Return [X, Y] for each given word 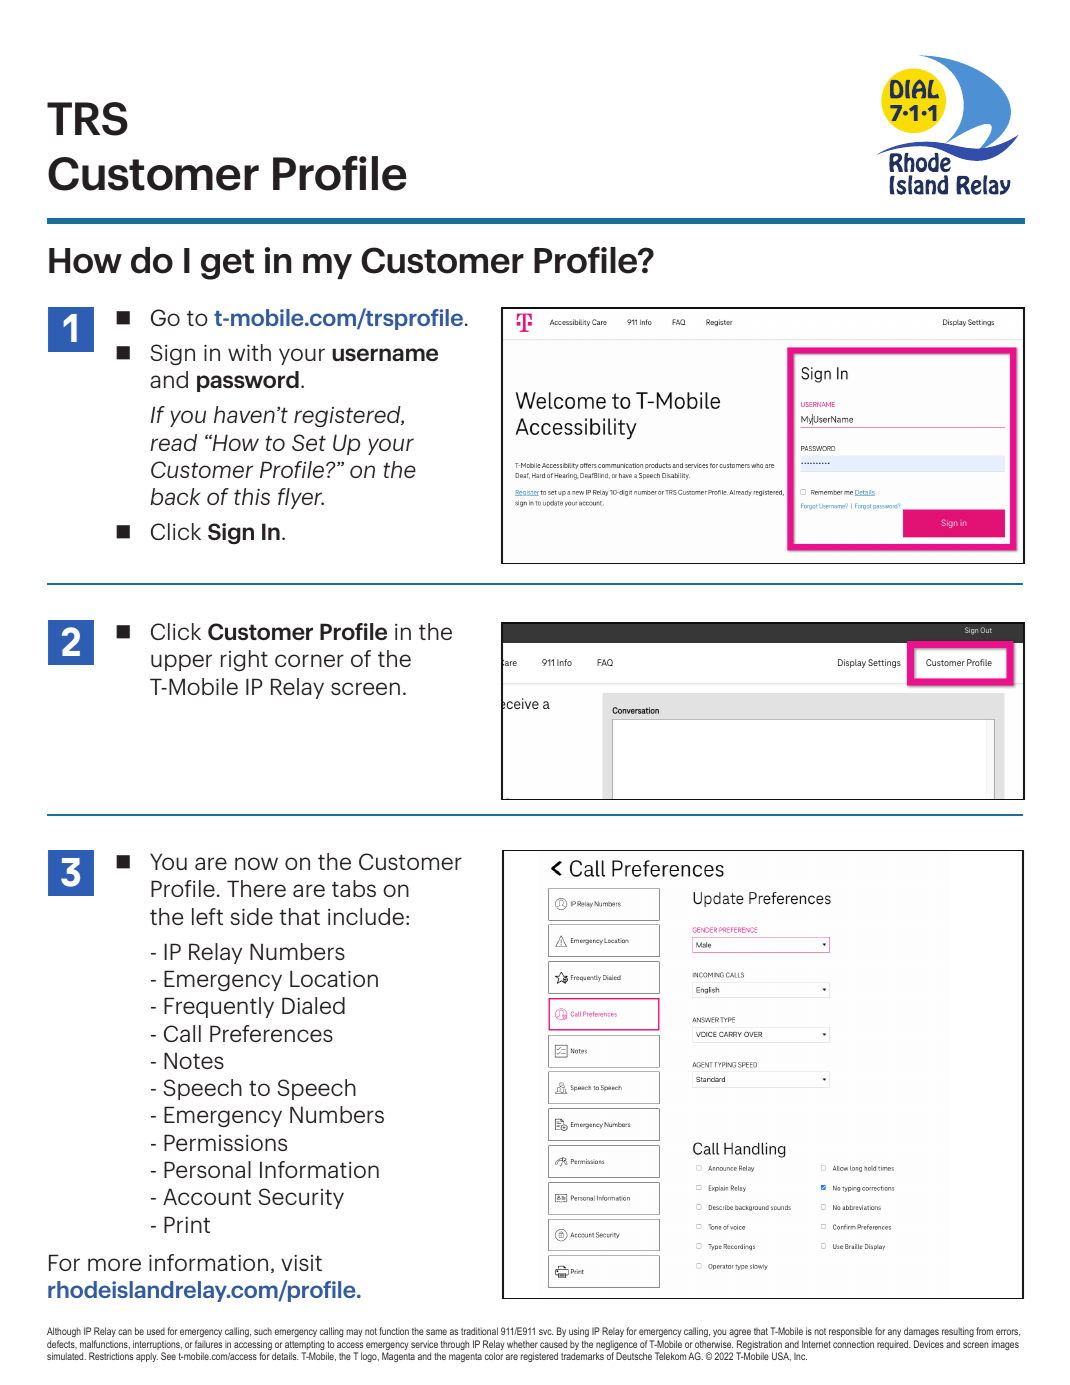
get [227, 264]
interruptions [157, 1346]
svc [546, 1332]
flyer [301, 498]
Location [334, 978]
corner [309, 660]
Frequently [219, 1007]
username [385, 354]
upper [181, 662]
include [366, 916]
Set [309, 442]
